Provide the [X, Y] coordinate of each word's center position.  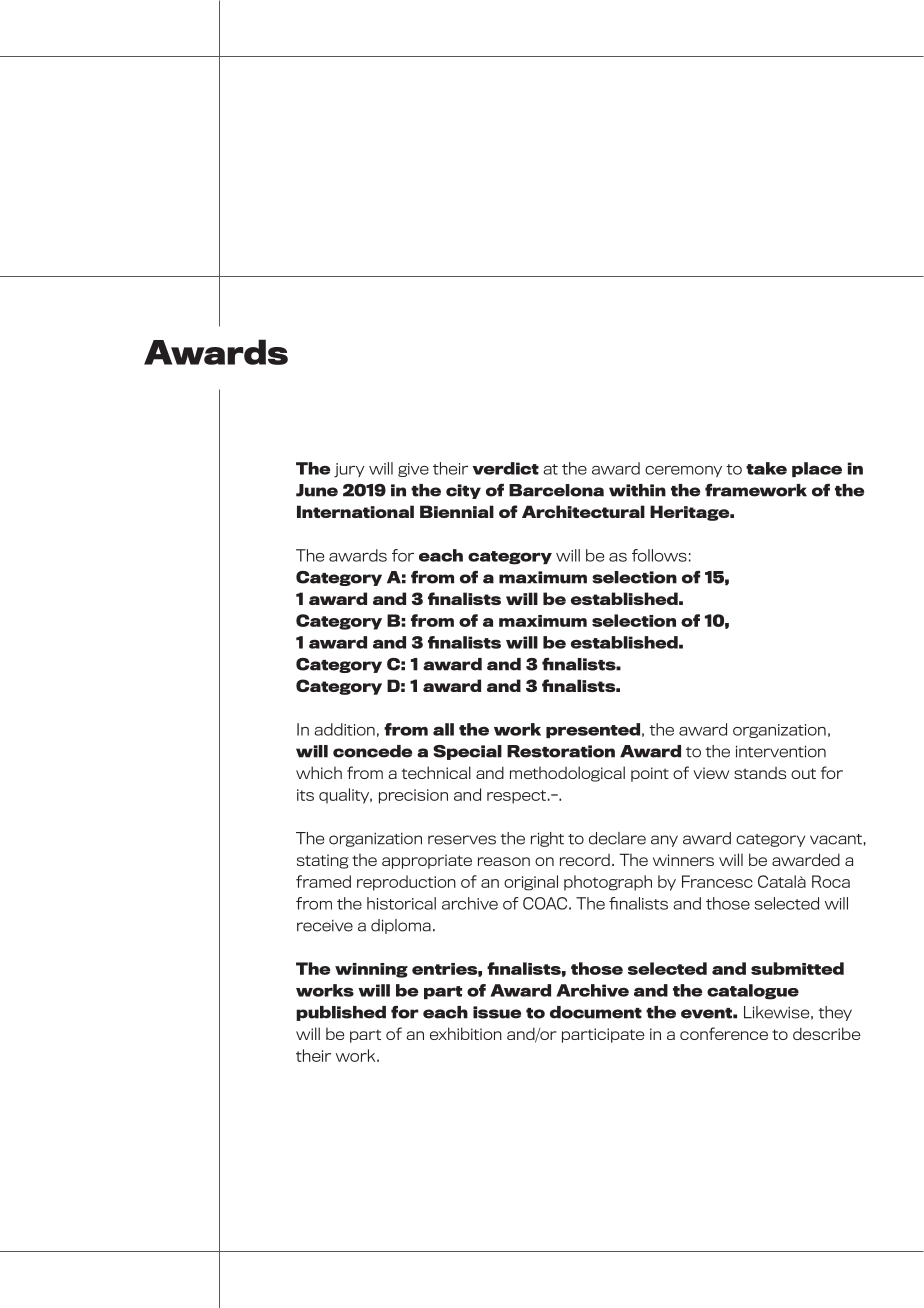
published [341, 1013]
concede [372, 751]
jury [349, 470]
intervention [781, 751]
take [766, 468]
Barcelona [556, 490]
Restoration [561, 751]
